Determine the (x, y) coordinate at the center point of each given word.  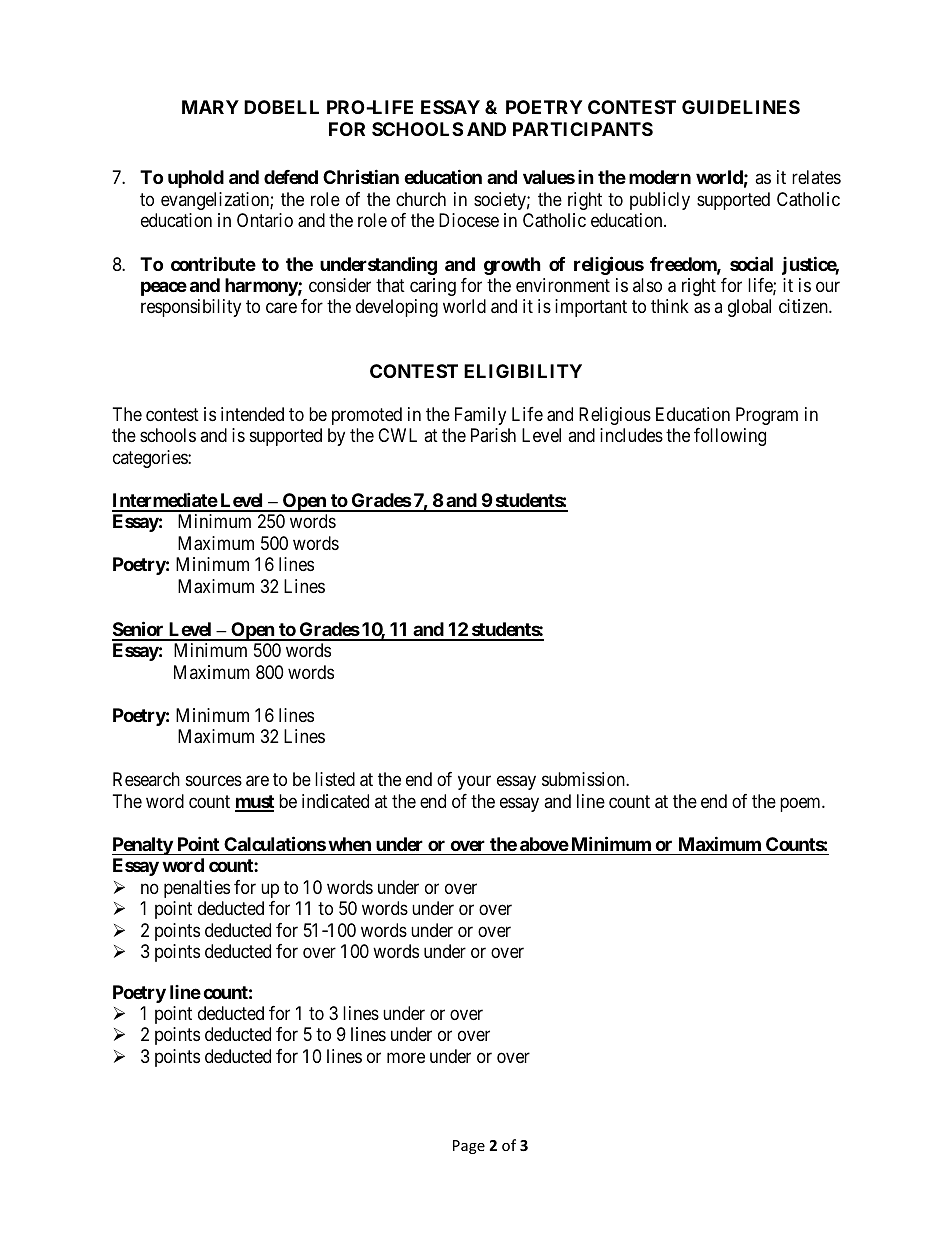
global (749, 308)
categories (151, 459)
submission (584, 779)
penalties (197, 889)
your (474, 783)
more (406, 1057)
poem (801, 804)
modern (660, 177)
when (349, 844)
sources (214, 781)
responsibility (191, 308)
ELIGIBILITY (523, 371)
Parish (493, 435)
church (421, 199)
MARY (210, 107)
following (730, 437)
